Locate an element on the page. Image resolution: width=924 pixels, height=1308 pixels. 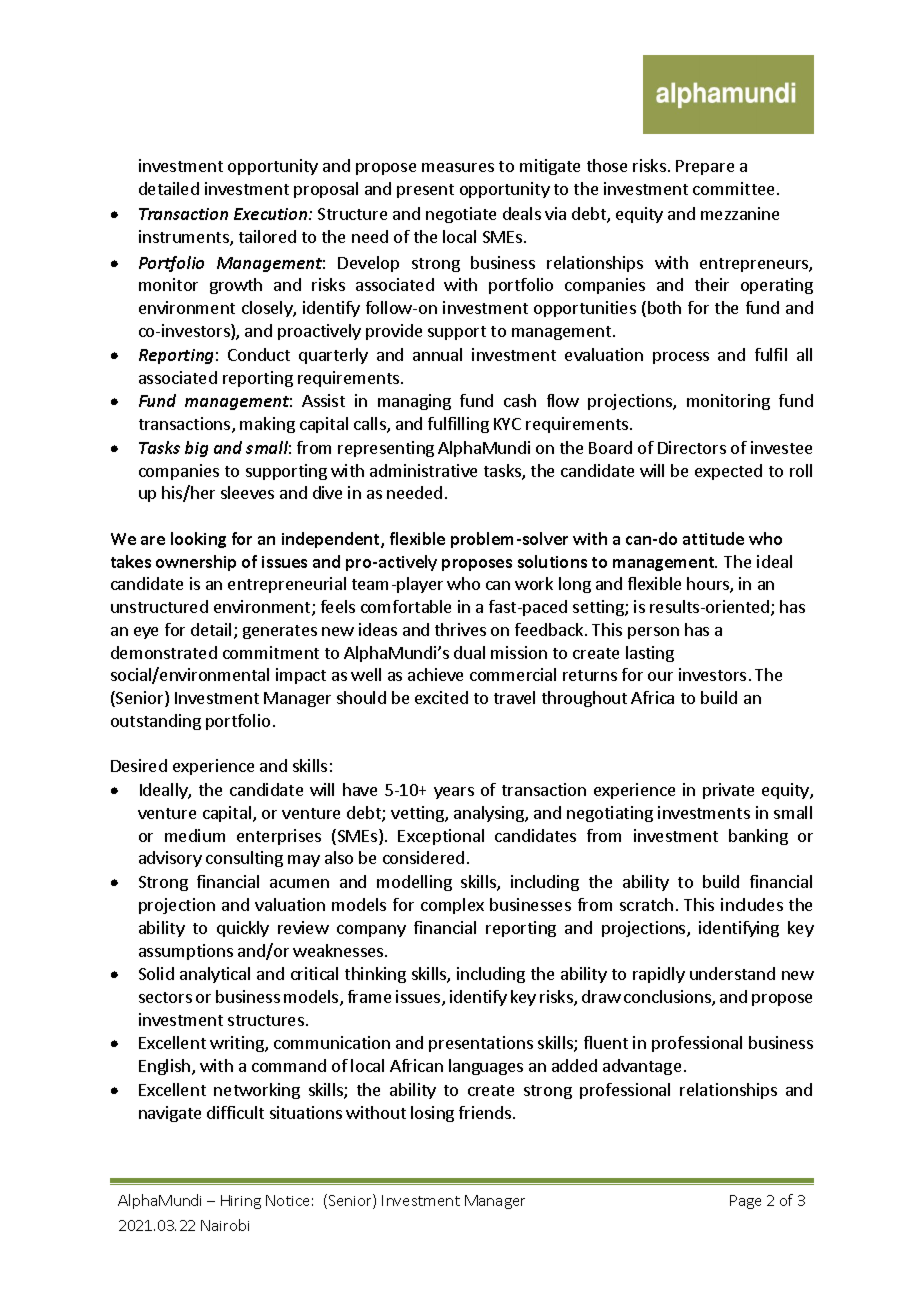
Hiring is located at coordinates (241, 1202).
